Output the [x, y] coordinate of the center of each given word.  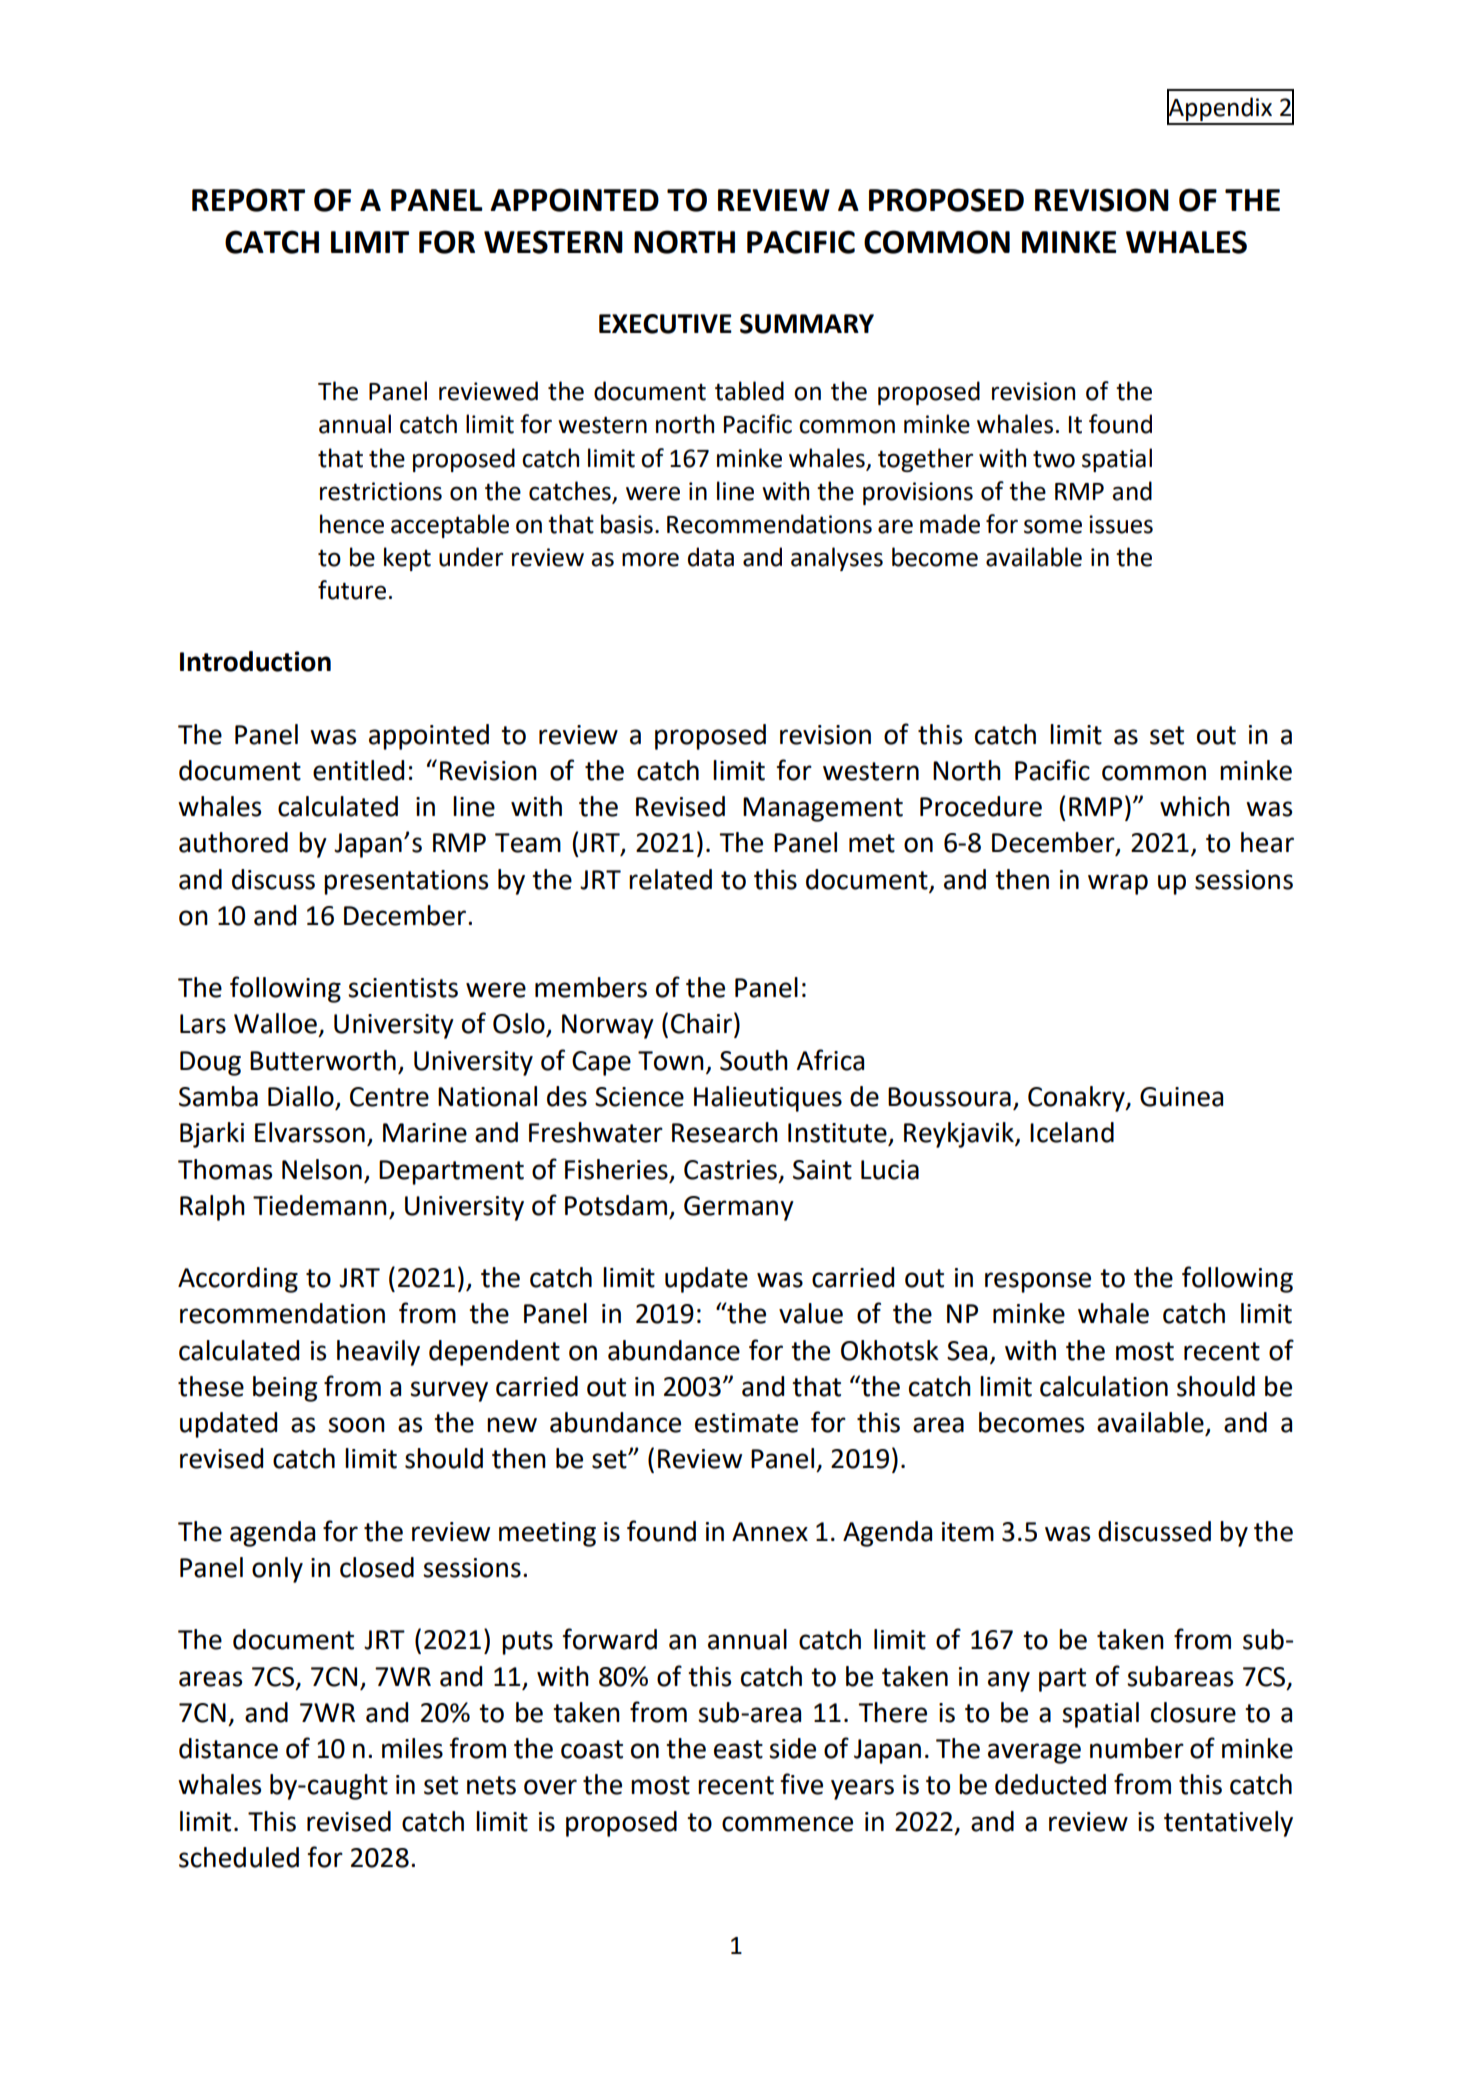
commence [787, 1824]
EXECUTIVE [665, 324]
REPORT [248, 200]
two [1054, 459]
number [1137, 1748]
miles [412, 1748]
